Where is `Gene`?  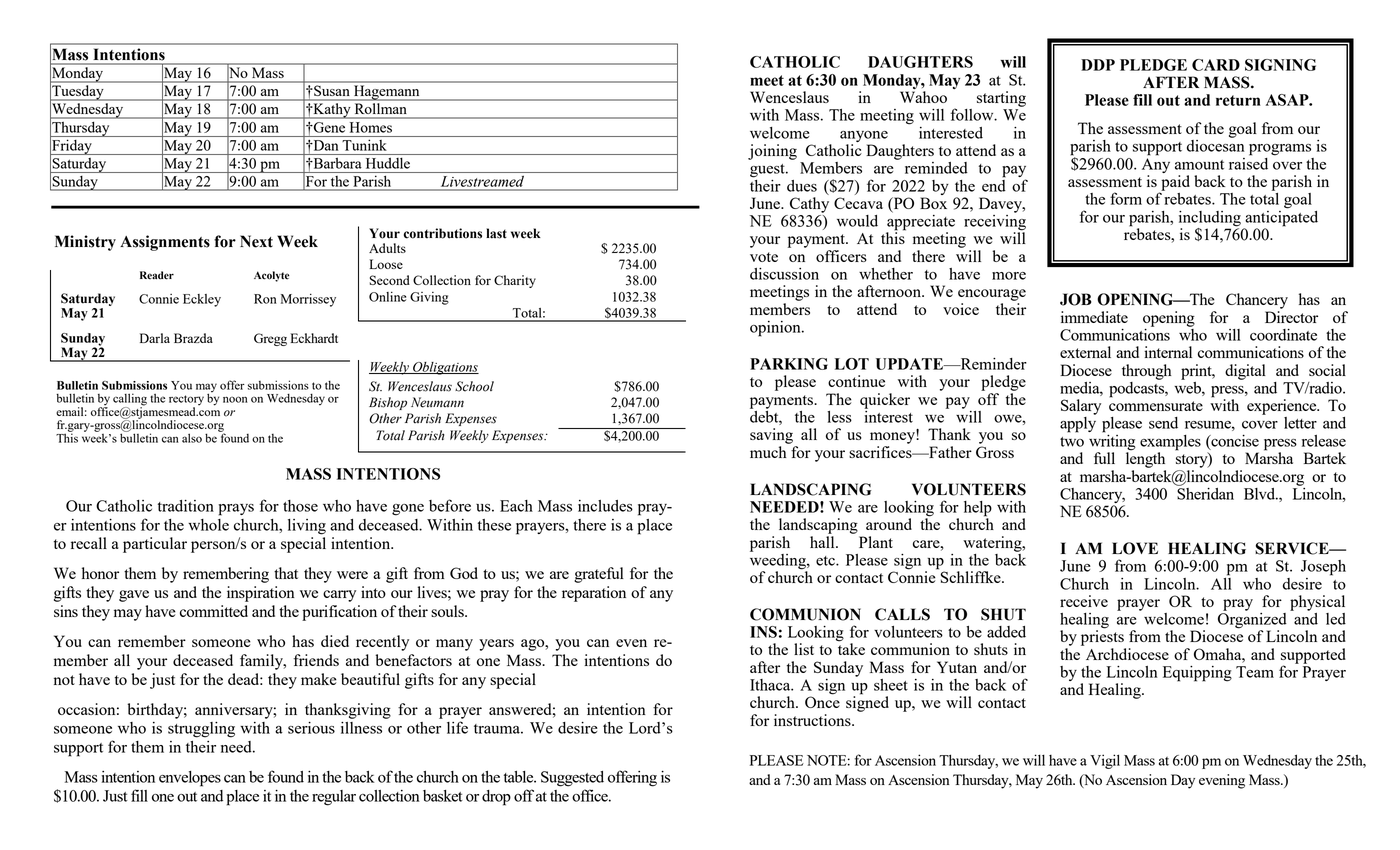 Gene is located at coordinates (328, 127).
